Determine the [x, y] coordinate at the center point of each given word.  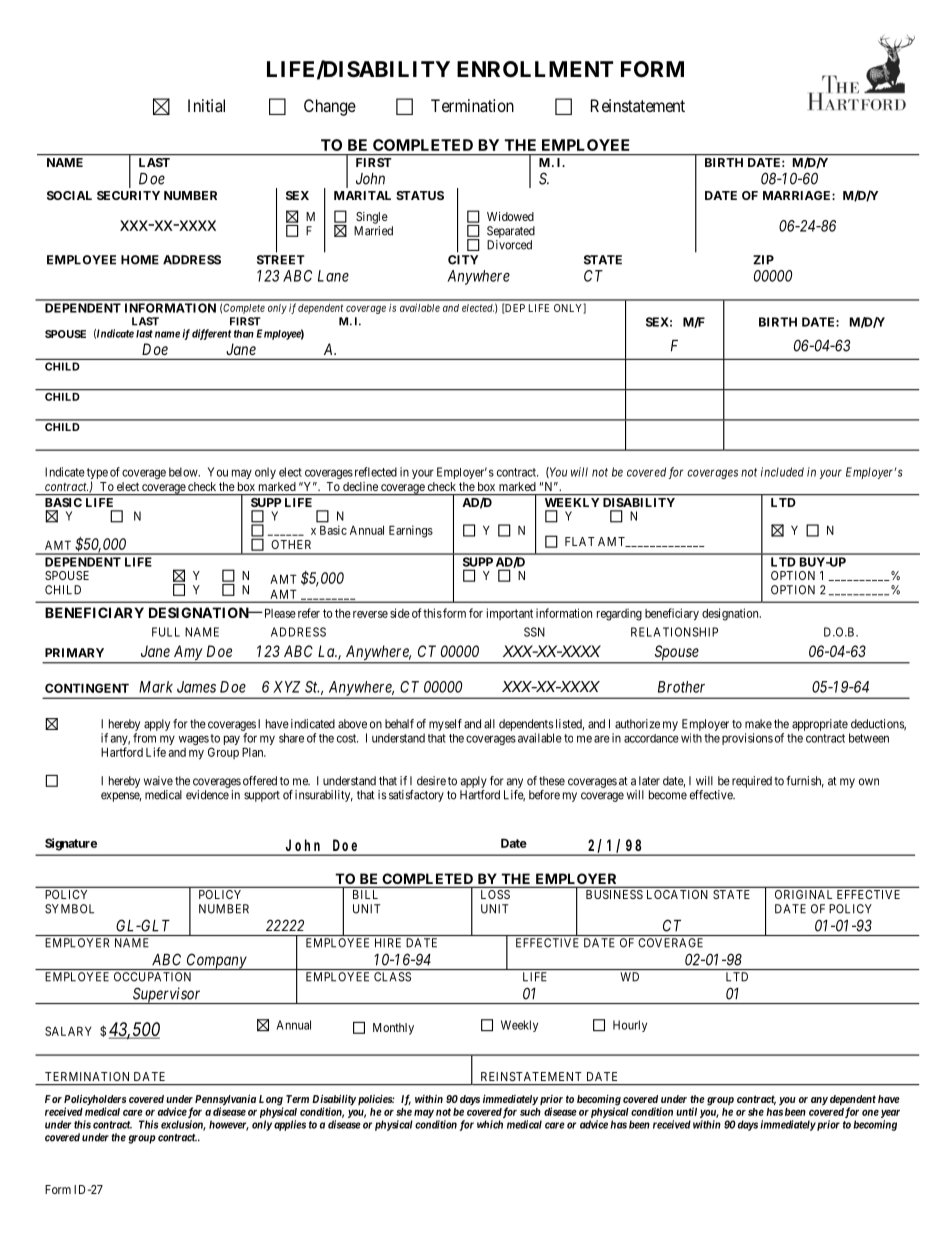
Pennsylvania [225, 1101]
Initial [206, 105]
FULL [166, 632]
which [490, 1124]
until [686, 1111]
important [510, 614]
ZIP [763, 260]
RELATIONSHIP [674, 632]
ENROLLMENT [535, 69]
